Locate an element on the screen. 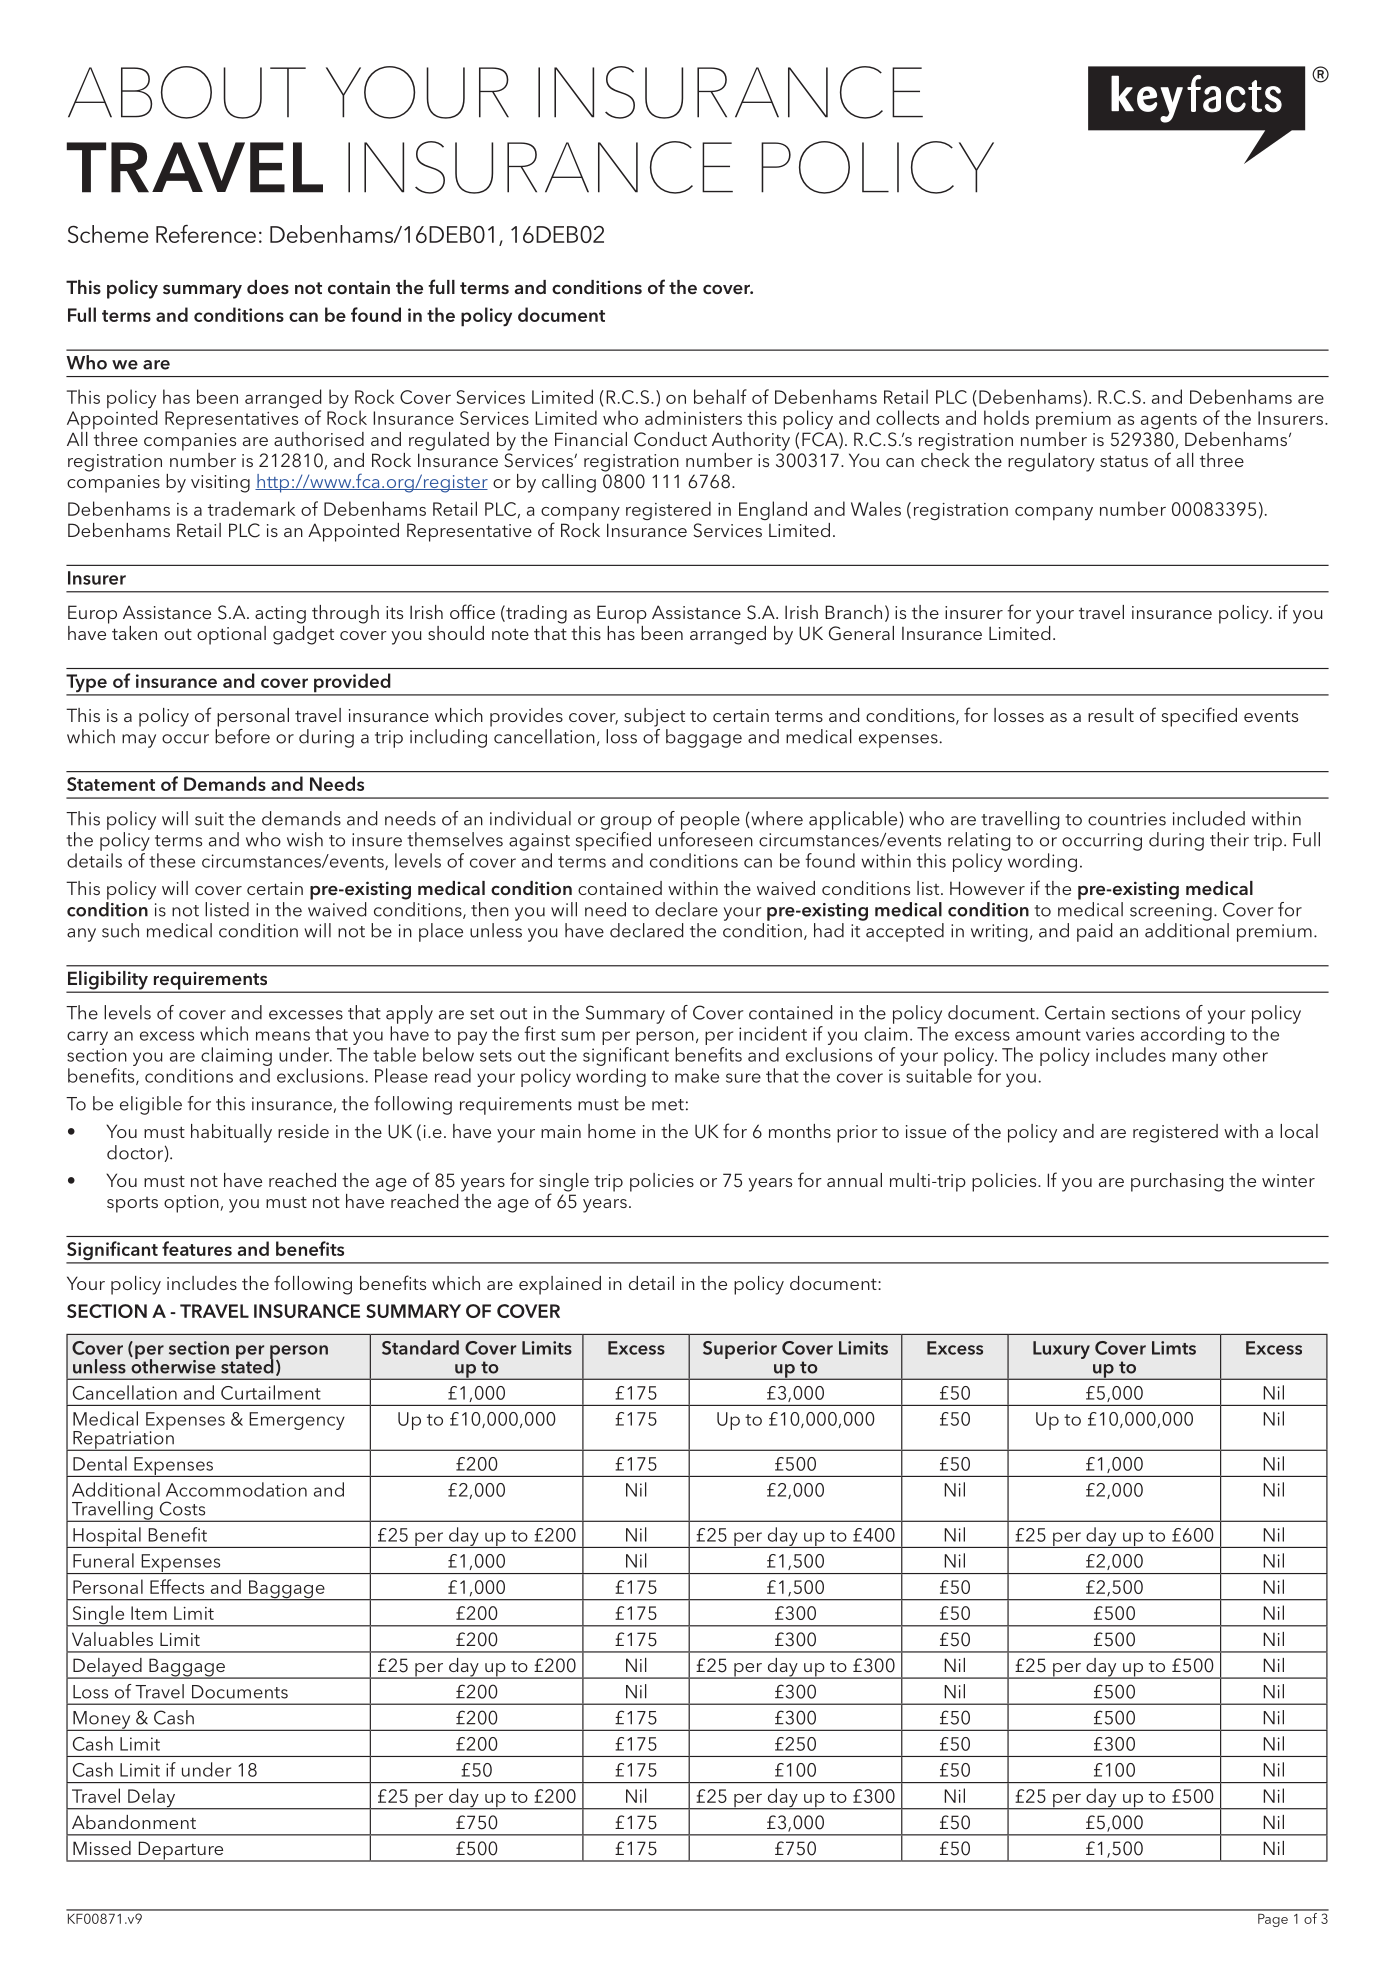  means is located at coordinates (283, 1036).
